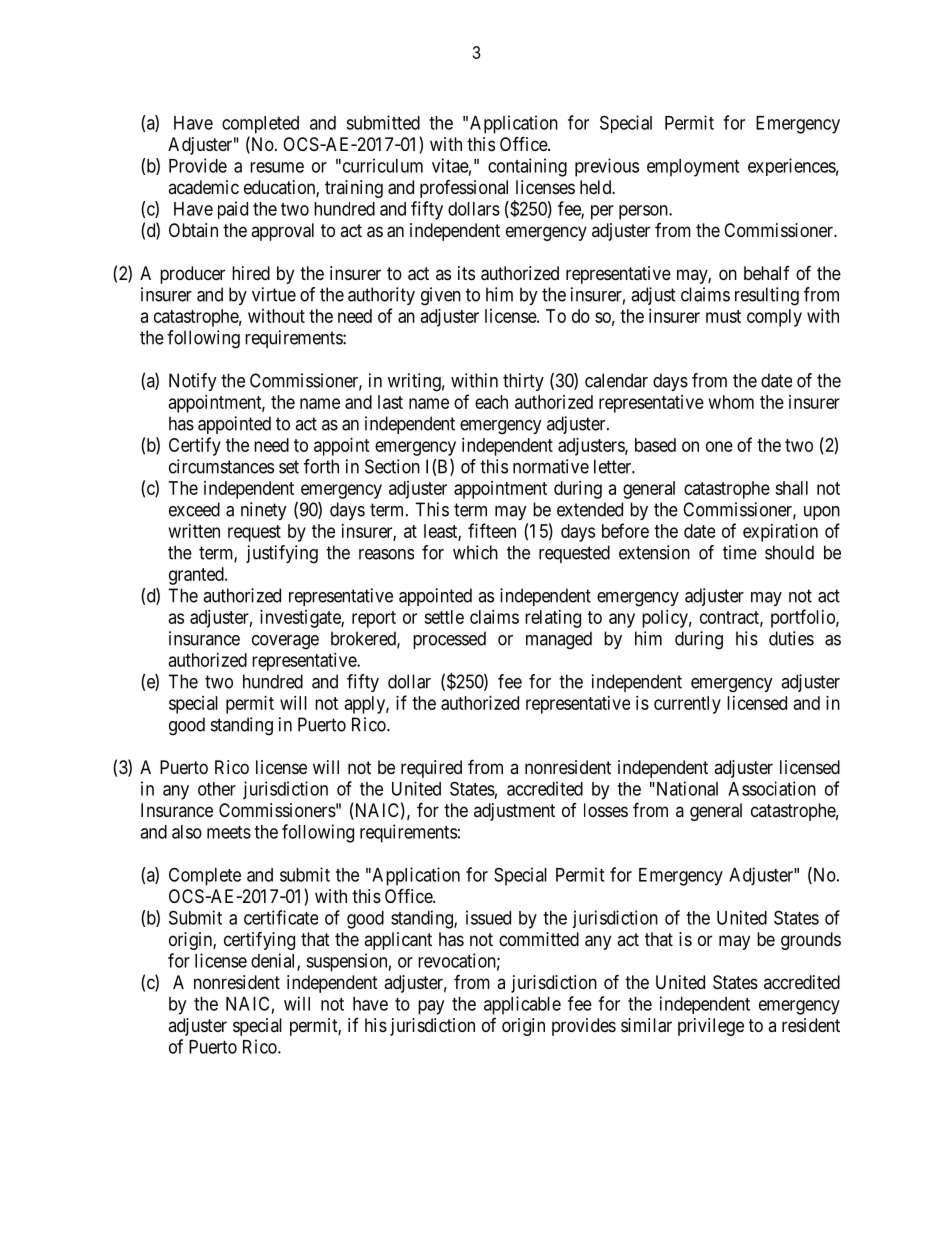  Describe the element at coordinates (282, 554) in the document. I see `justifying` at that location.
